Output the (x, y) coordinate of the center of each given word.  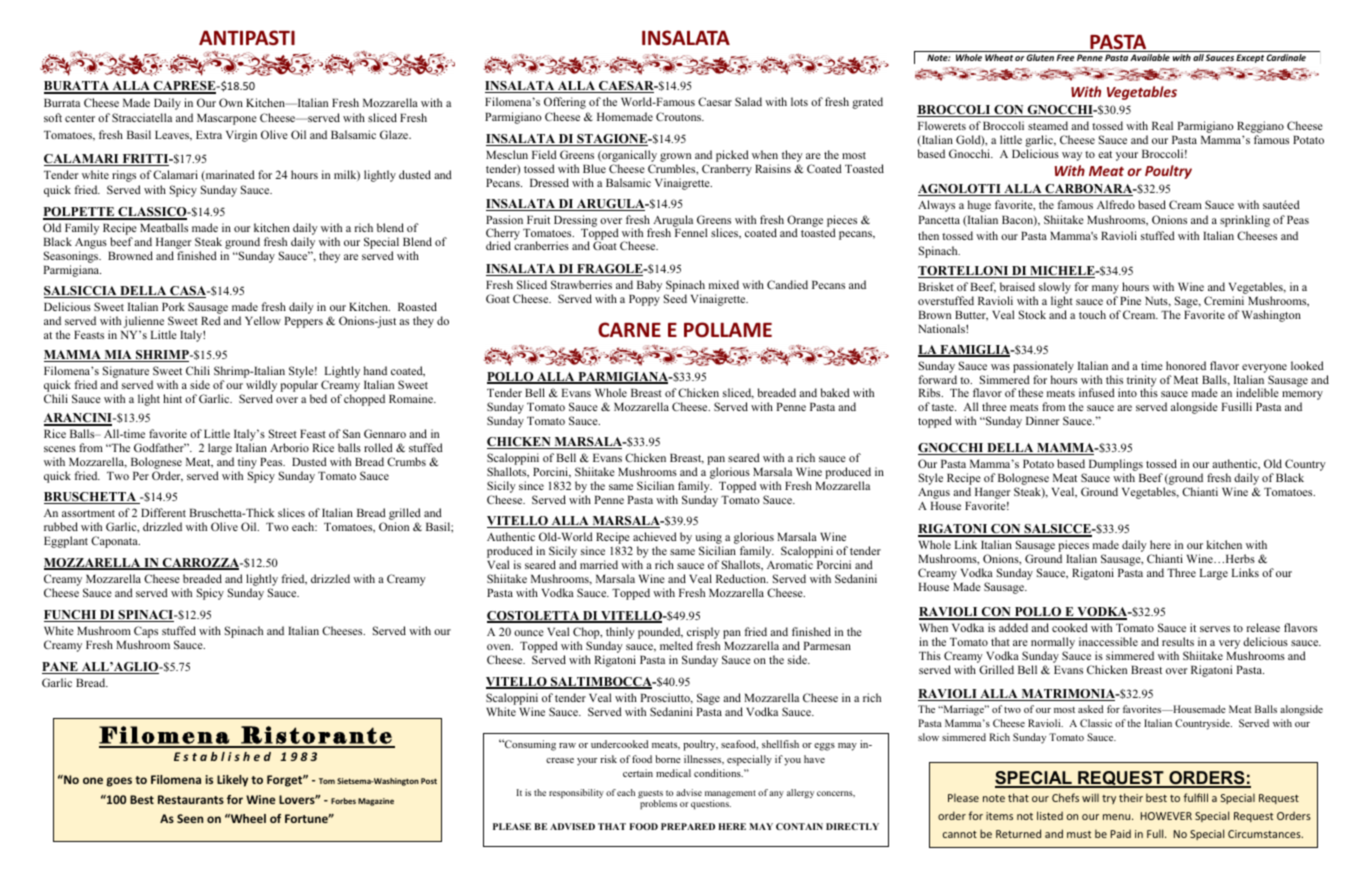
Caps (146, 633)
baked (835, 392)
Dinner (1042, 420)
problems (658, 804)
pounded (660, 633)
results (1178, 641)
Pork (173, 306)
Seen (190, 818)
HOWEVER (1166, 816)
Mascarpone (227, 119)
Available (1150, 57)
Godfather (160, 447)
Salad (748, 101)
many (1105, 289)
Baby (649, 286)
